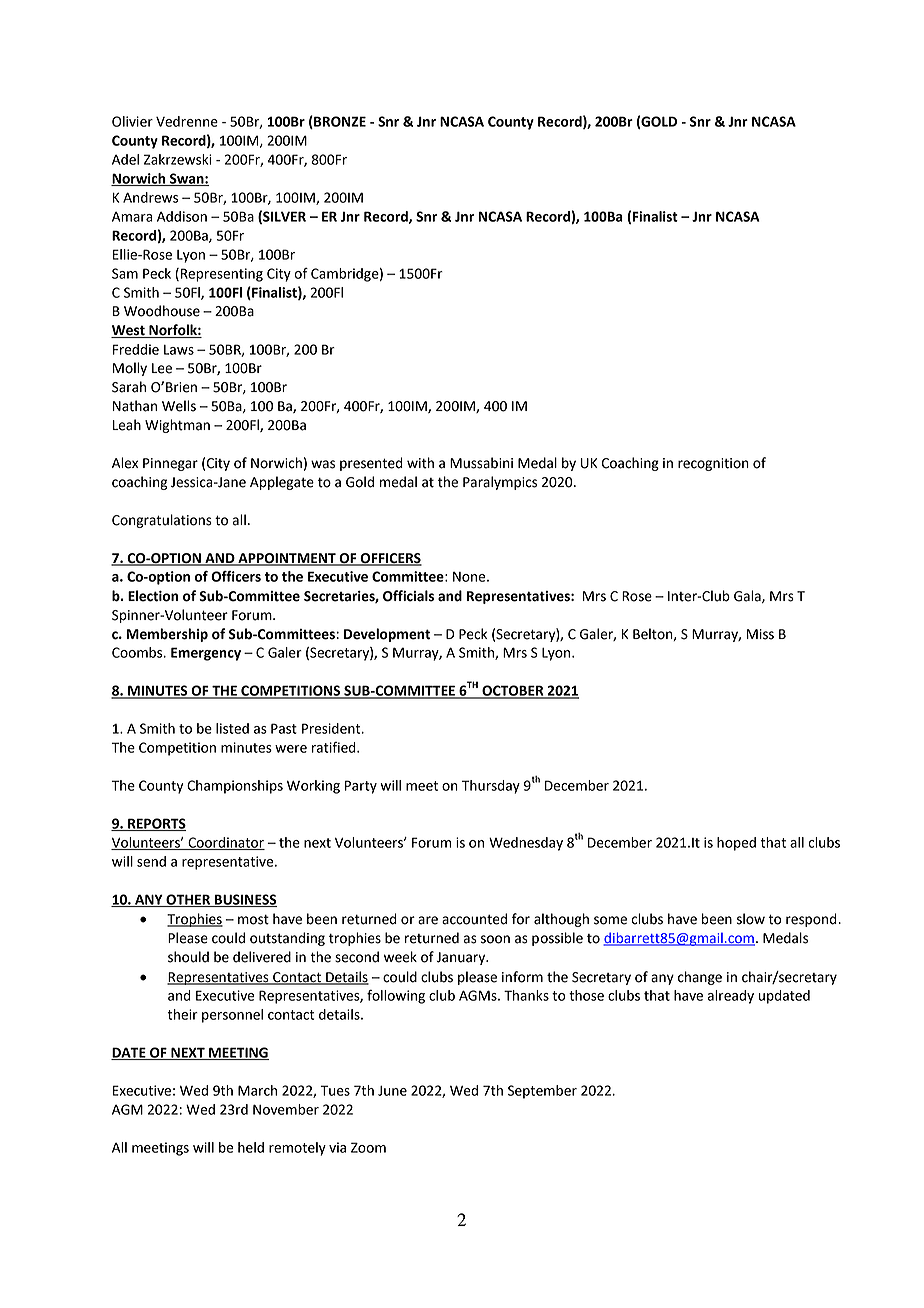 This document has height=1308, width=924. I want to click on held, so click(251, 1147).
